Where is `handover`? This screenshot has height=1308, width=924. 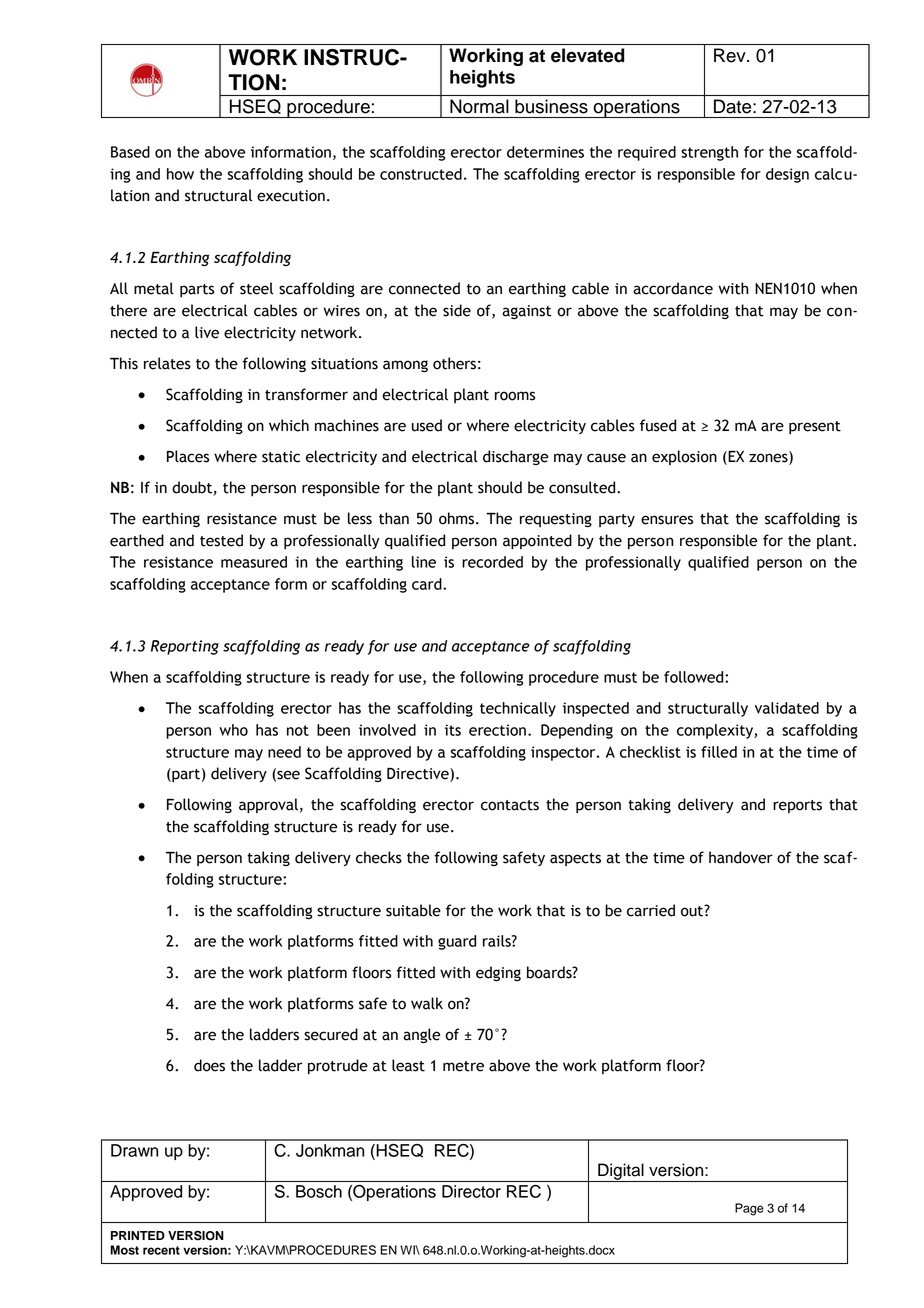
handover is located at coordinates (741, 857).
